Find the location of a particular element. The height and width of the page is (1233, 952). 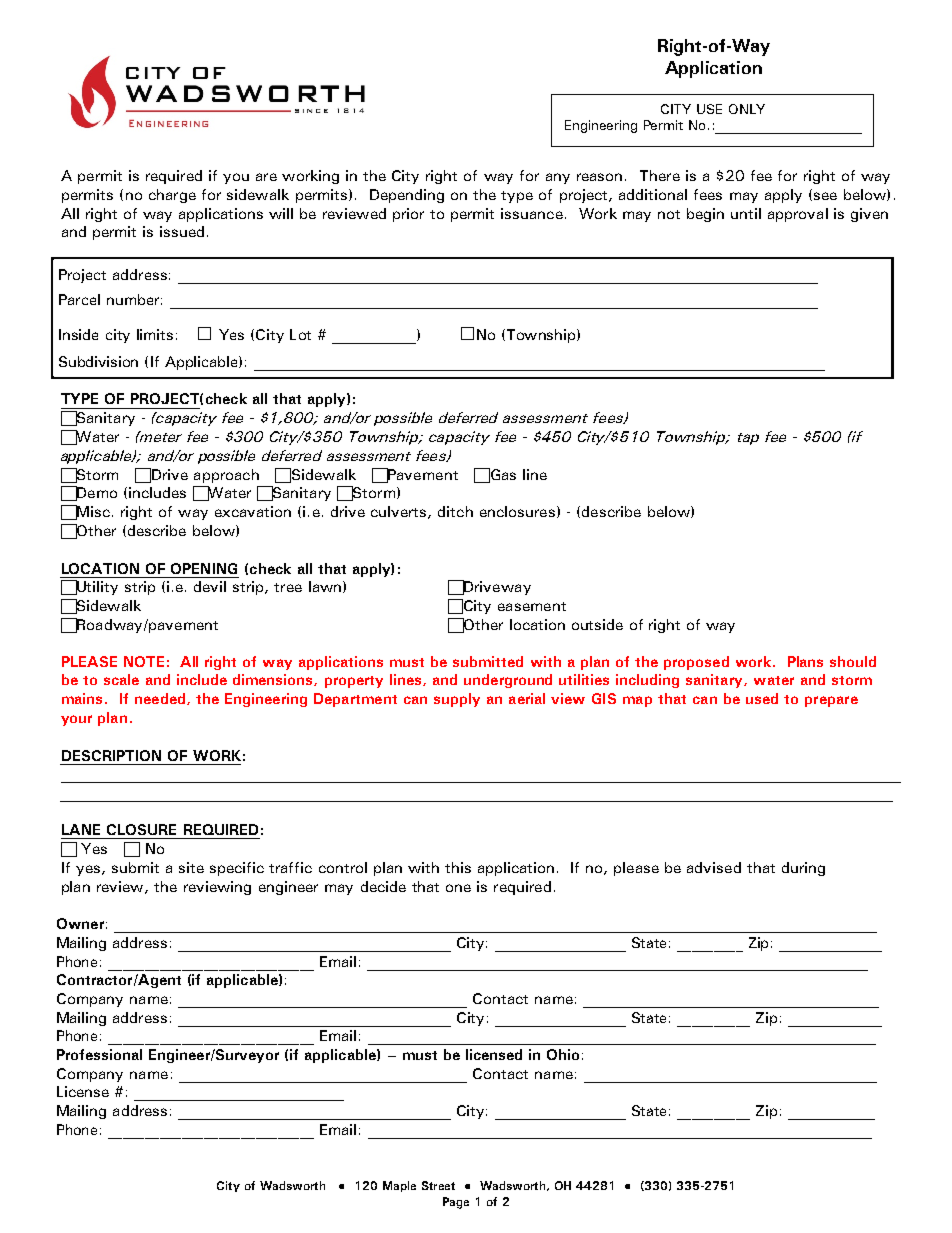

NOTE is located at coordinates (144, 661).
